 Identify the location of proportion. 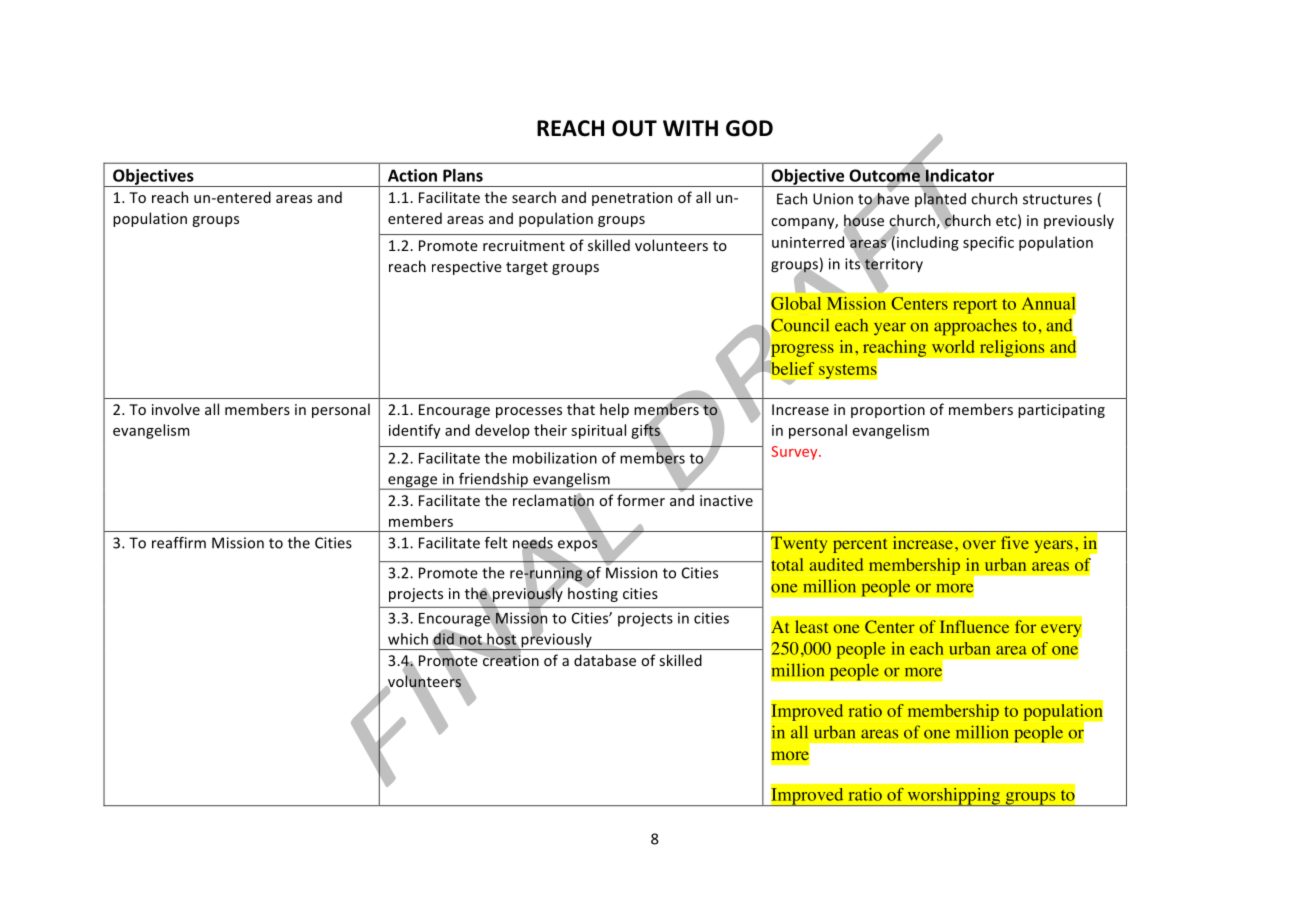
(888, 411).
